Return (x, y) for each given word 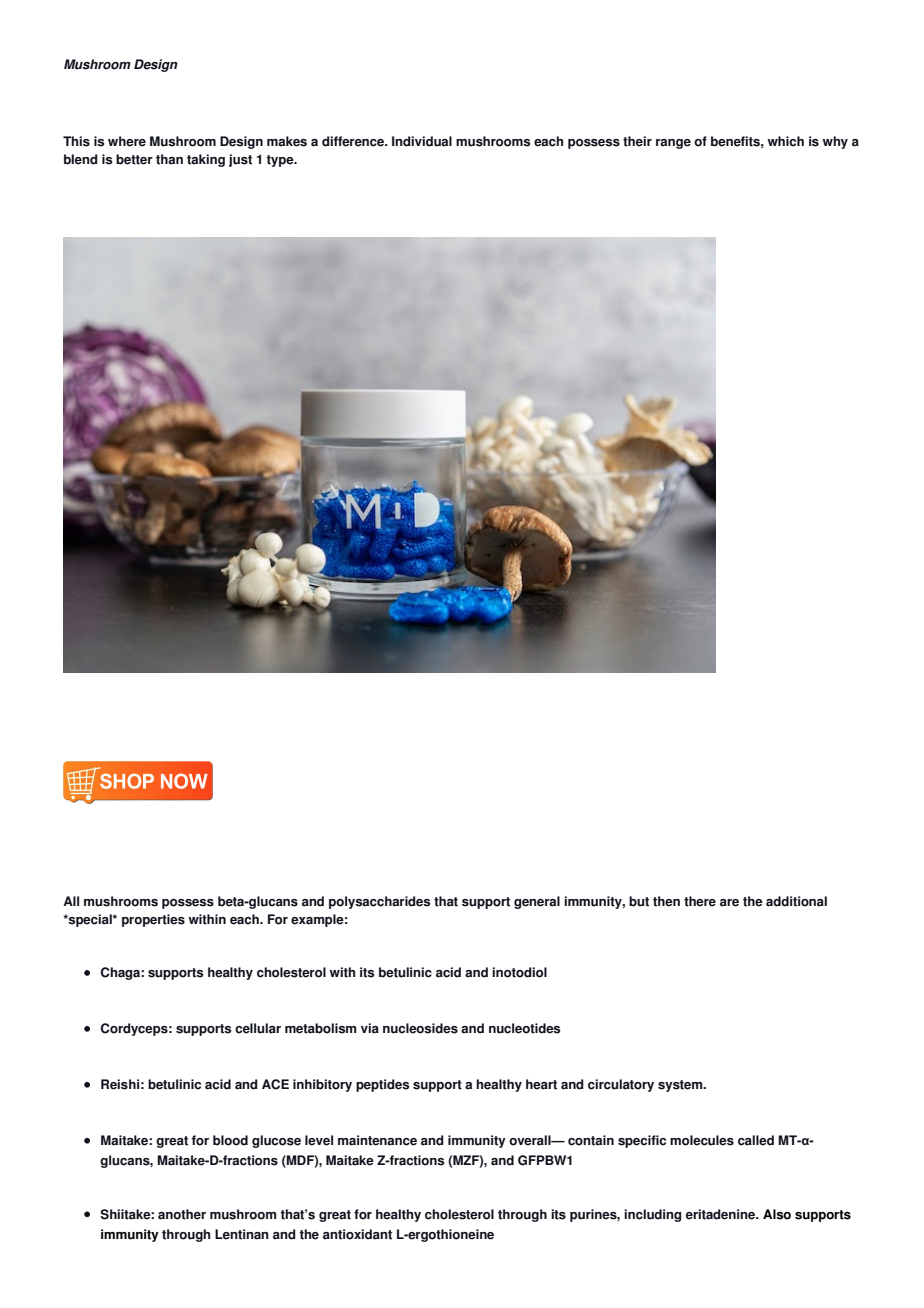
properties (153, 920)
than (169, 159)
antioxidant (357, 1234)
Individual (422, 141)
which (785, 141)
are (729, 903)
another (182, 1214)
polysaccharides (379, 902)
